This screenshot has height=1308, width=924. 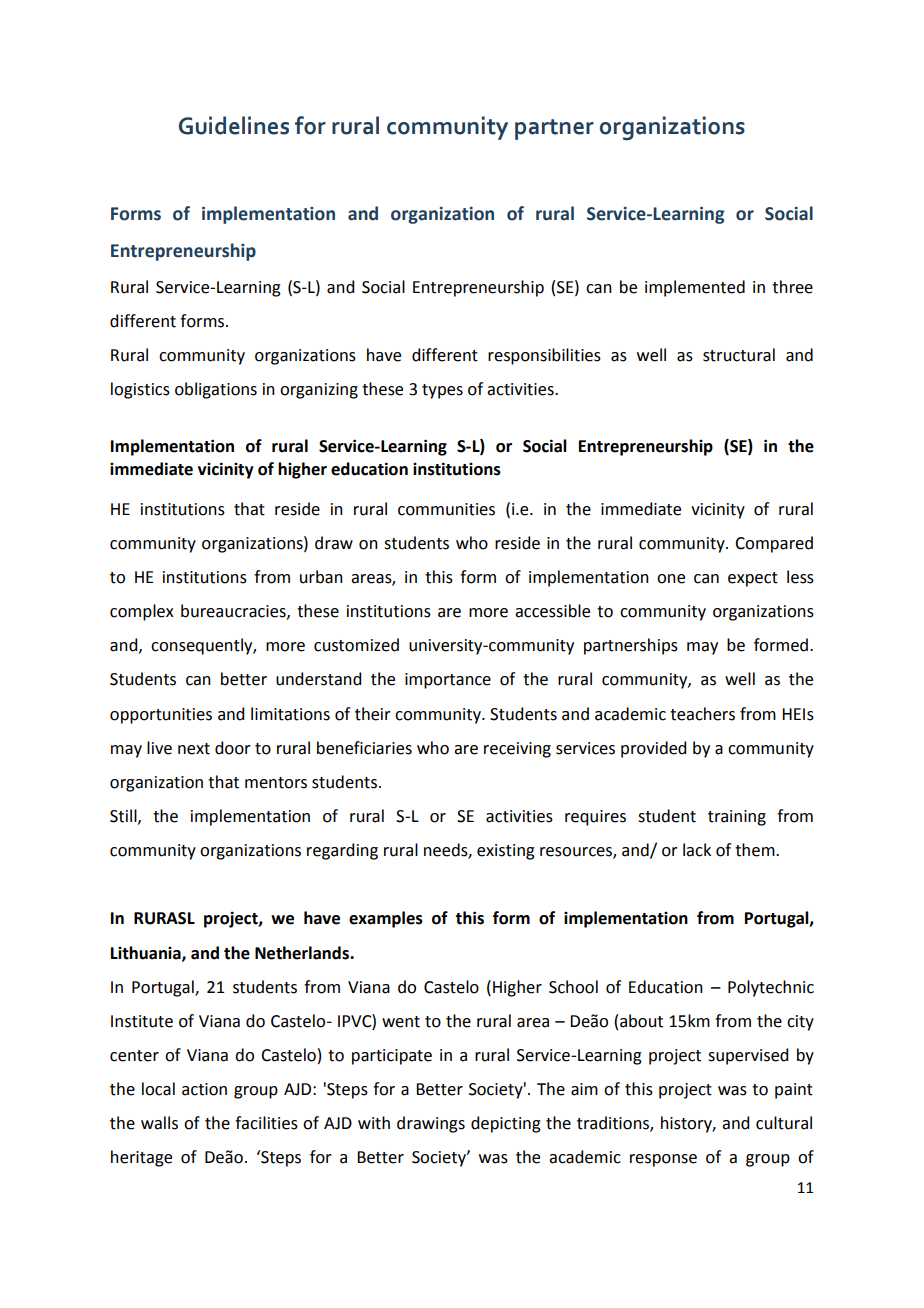 I want to click on cultural, so click(x=784, y=1123).
